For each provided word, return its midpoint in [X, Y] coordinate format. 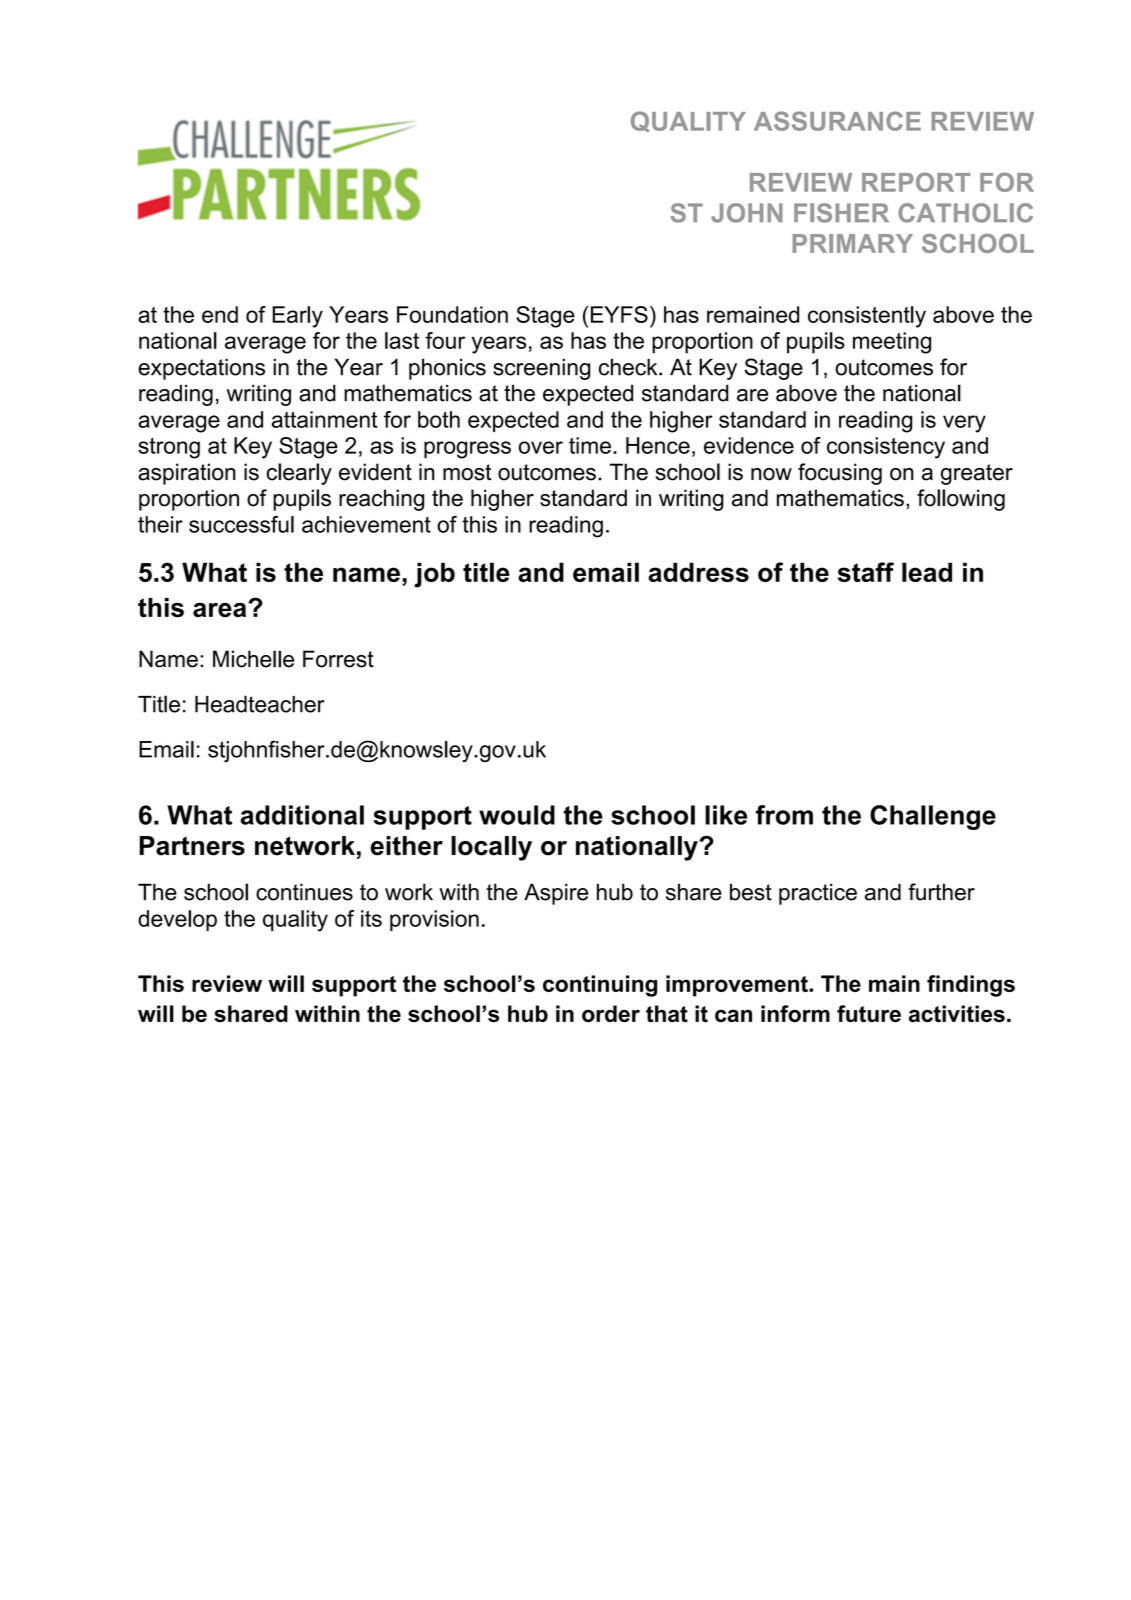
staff [866, 572]
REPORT [916, 182]
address [698, 572]
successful [241, 524]
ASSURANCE [837, 121]
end [220, 314]
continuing [600, 986]
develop [177, 920]
